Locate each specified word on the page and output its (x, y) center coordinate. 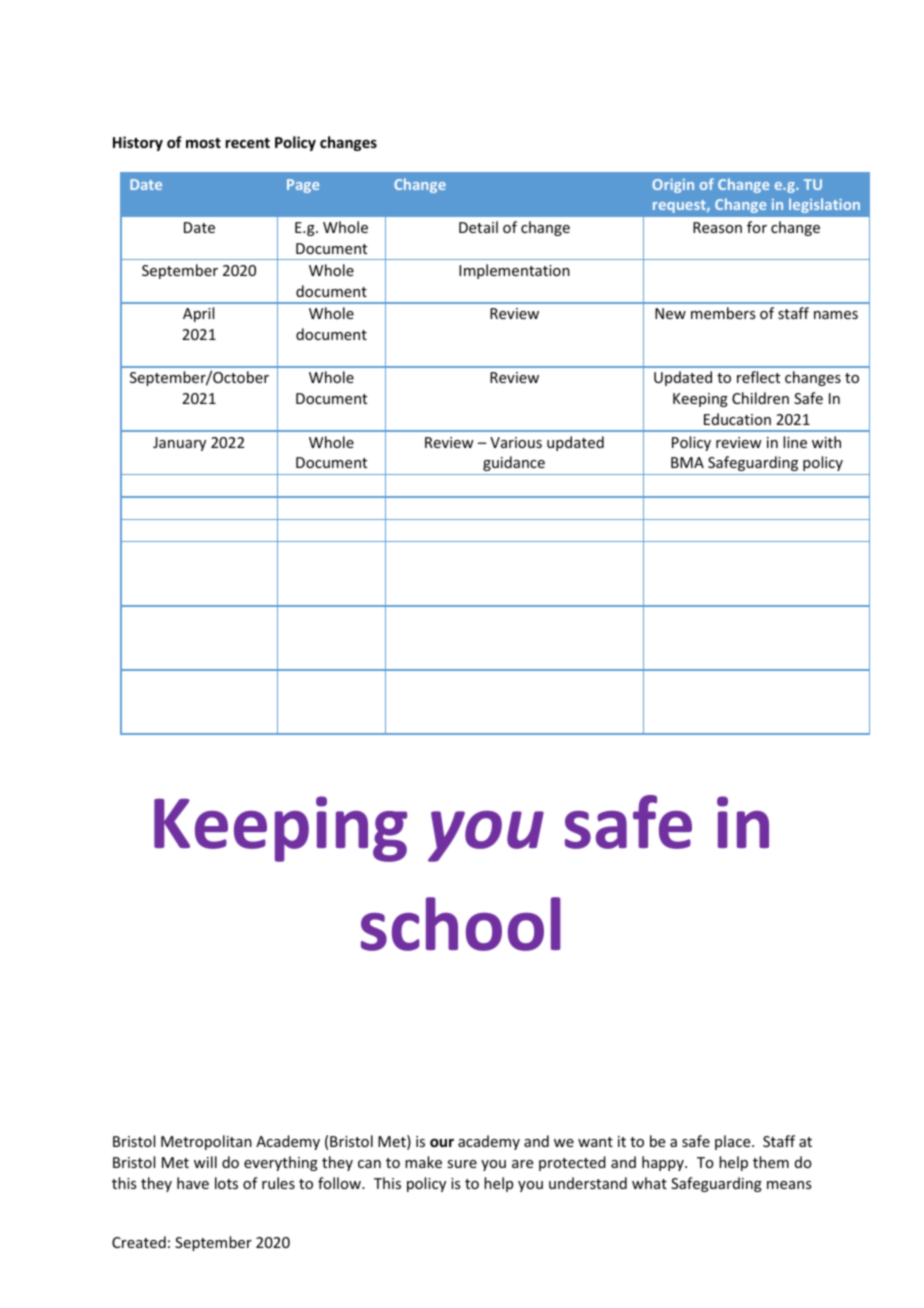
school (461, 924)
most (203, 143)
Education (737, 419)
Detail (478, 227)
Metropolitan (206, 1142)
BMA (687, 462)
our (442, 1142)
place (734, 1142)
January (179, 444)
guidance (514, 463)
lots (226, 1183)
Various (516, 442)
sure (462, 1164)
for (757, 227)
